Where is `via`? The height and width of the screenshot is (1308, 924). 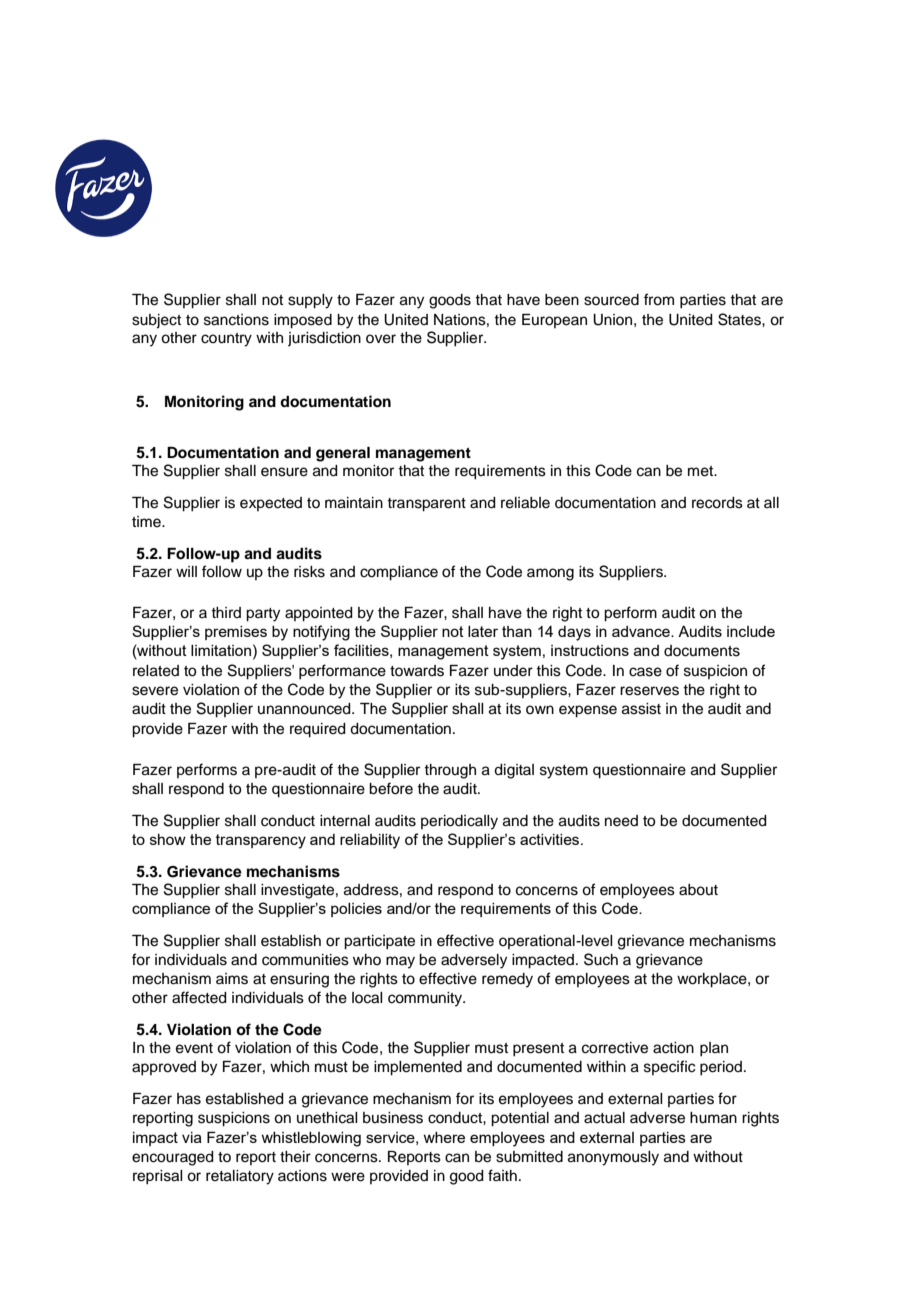
via is located at coordinates (192, 1137).
